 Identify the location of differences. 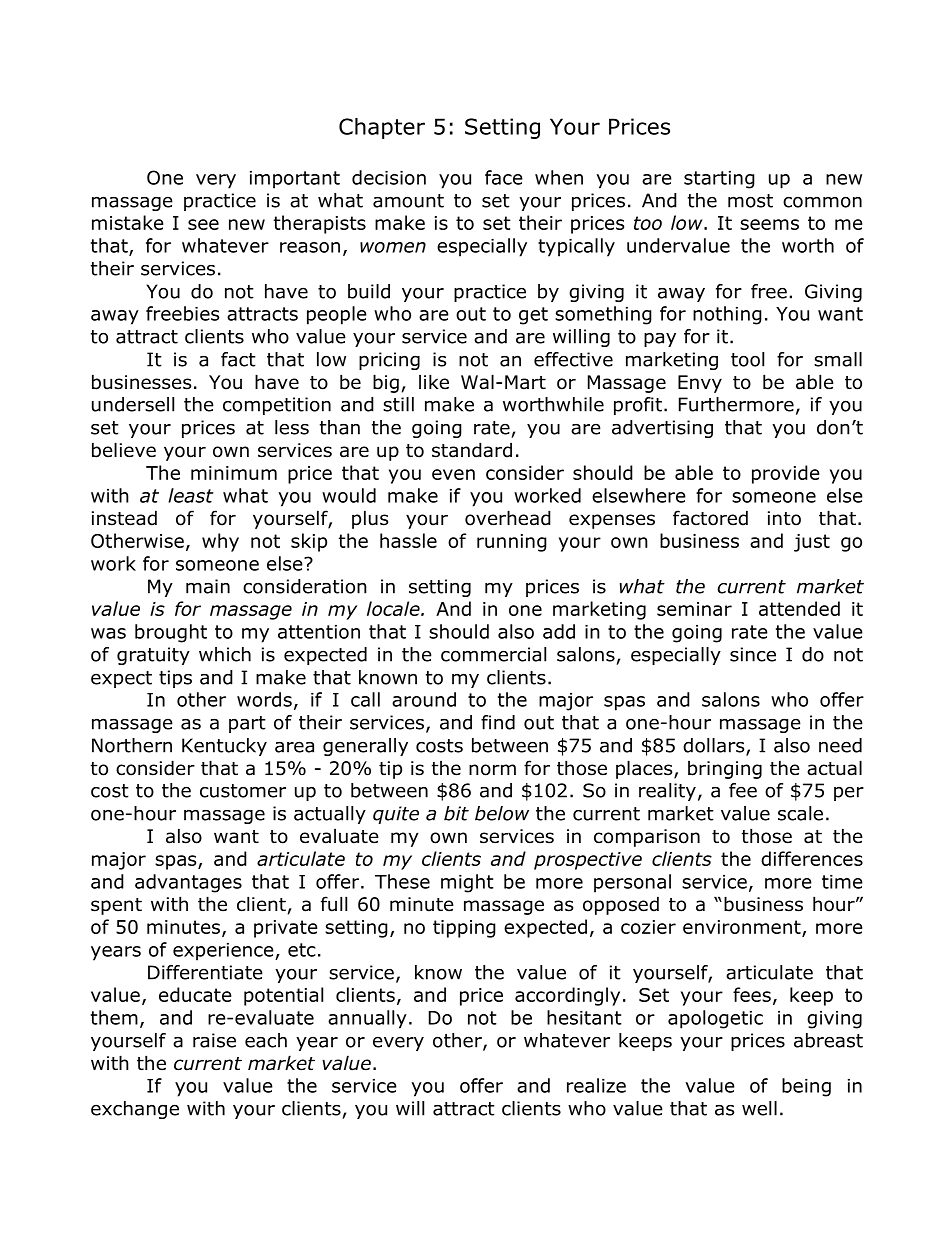
(812, 858).
